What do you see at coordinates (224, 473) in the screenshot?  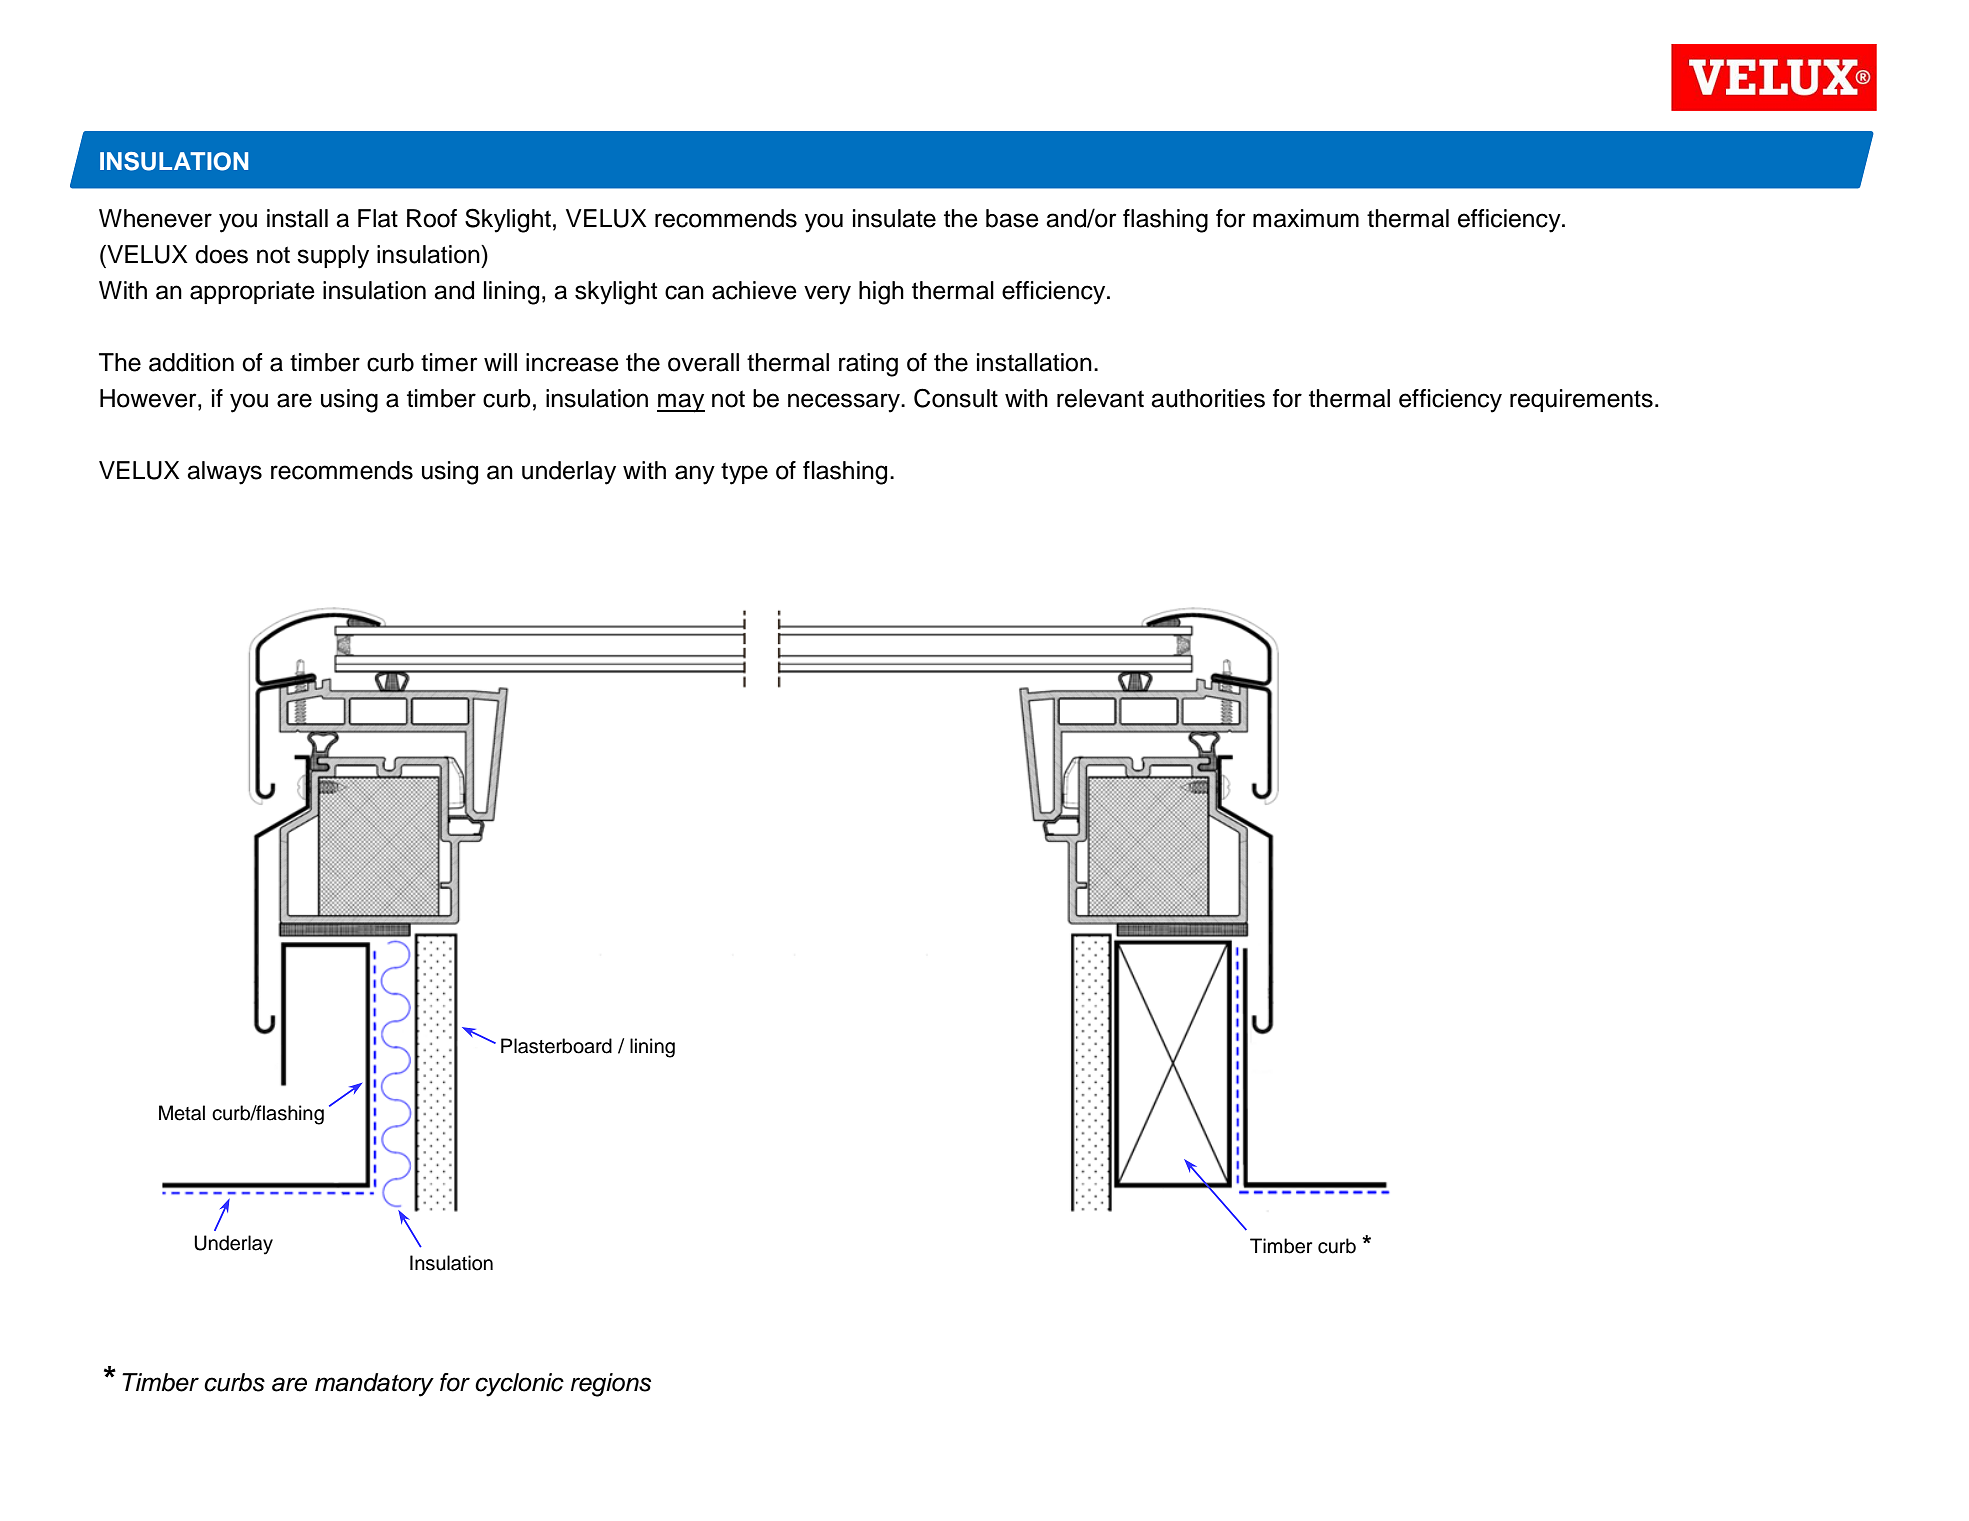 I see `always` at bounding box center [224, 473].
